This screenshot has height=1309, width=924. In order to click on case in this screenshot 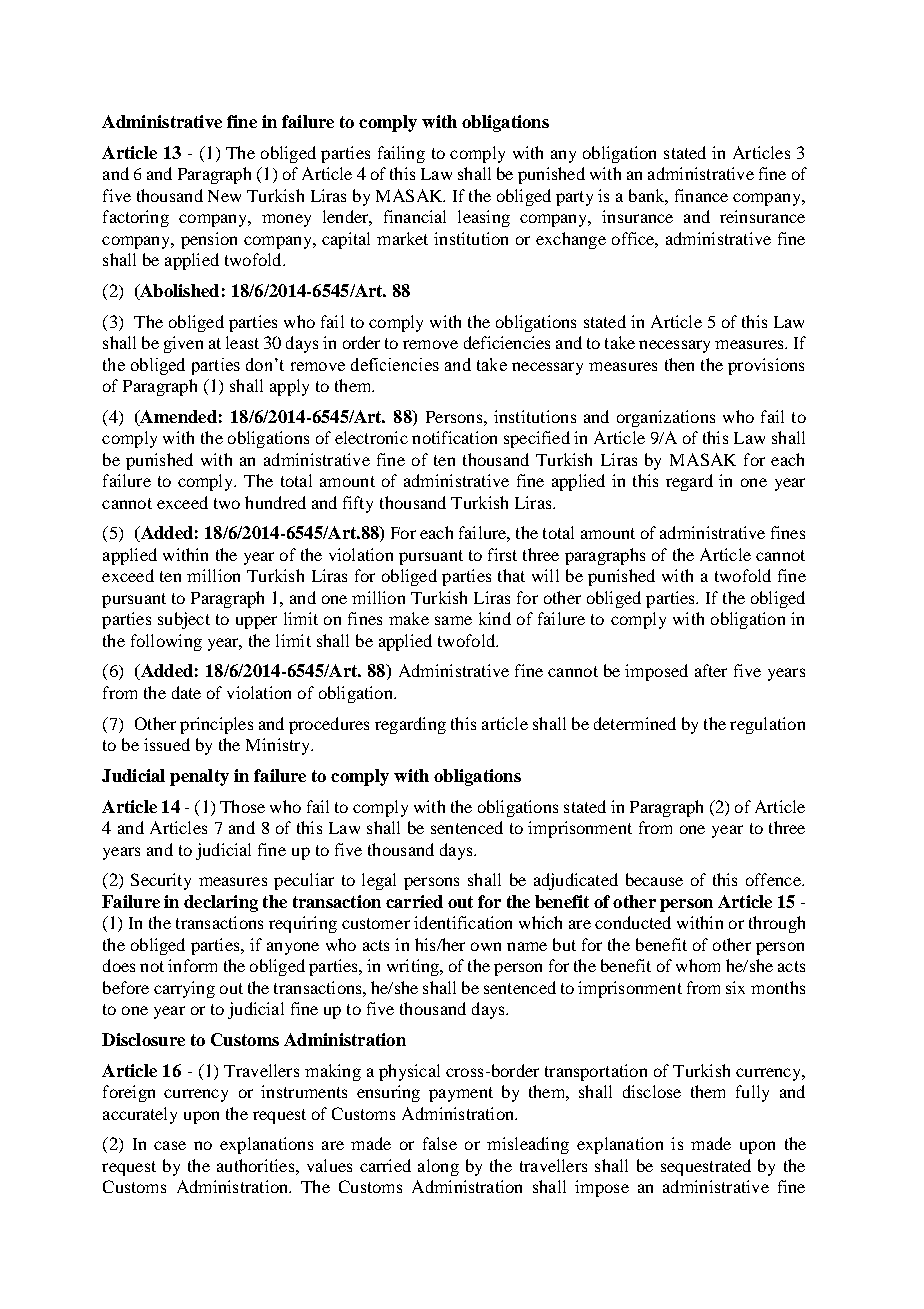, I will do `click(170, 1145)`.
